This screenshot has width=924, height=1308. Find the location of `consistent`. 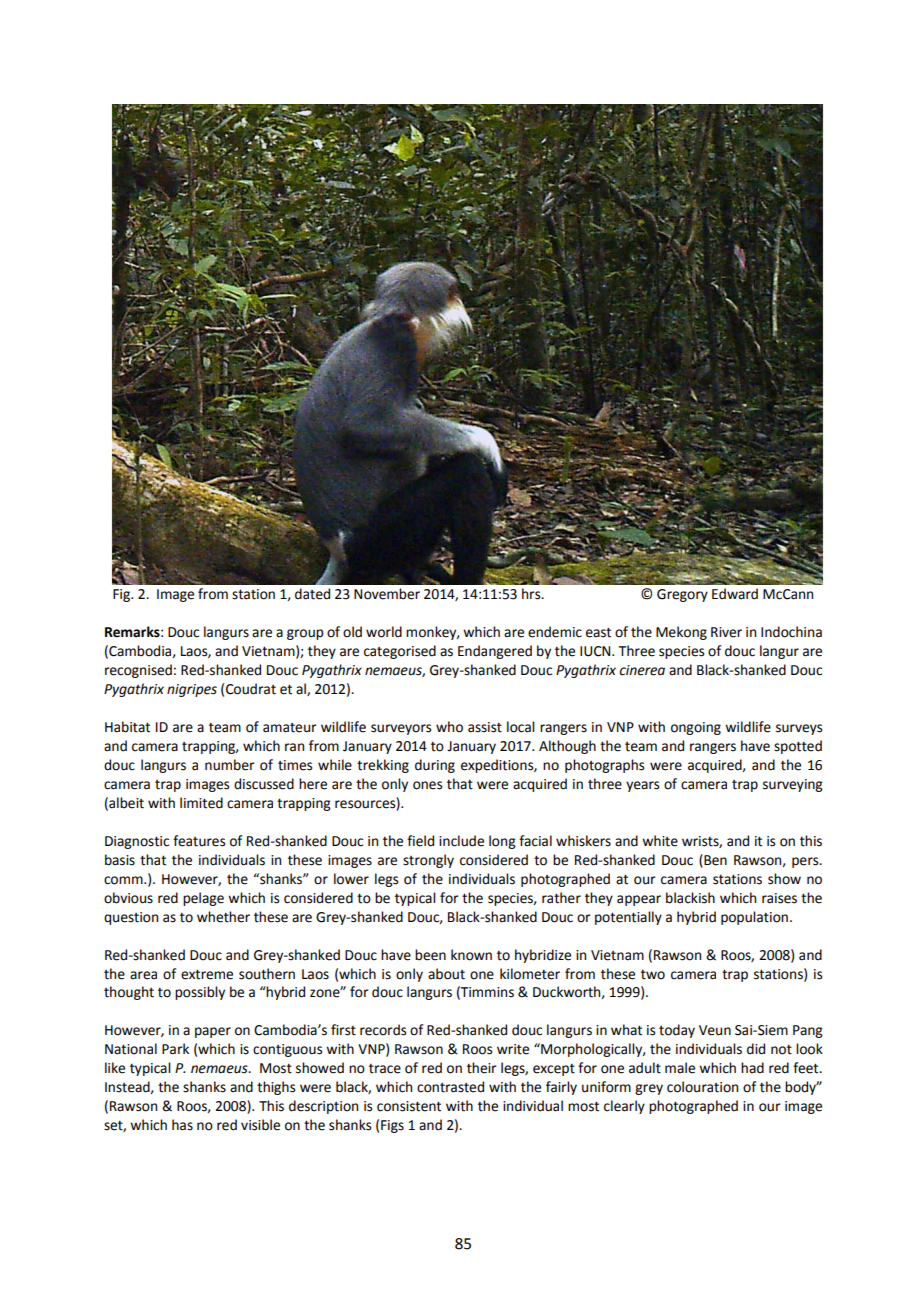

consistent is located at coordinates (409, 1106).
